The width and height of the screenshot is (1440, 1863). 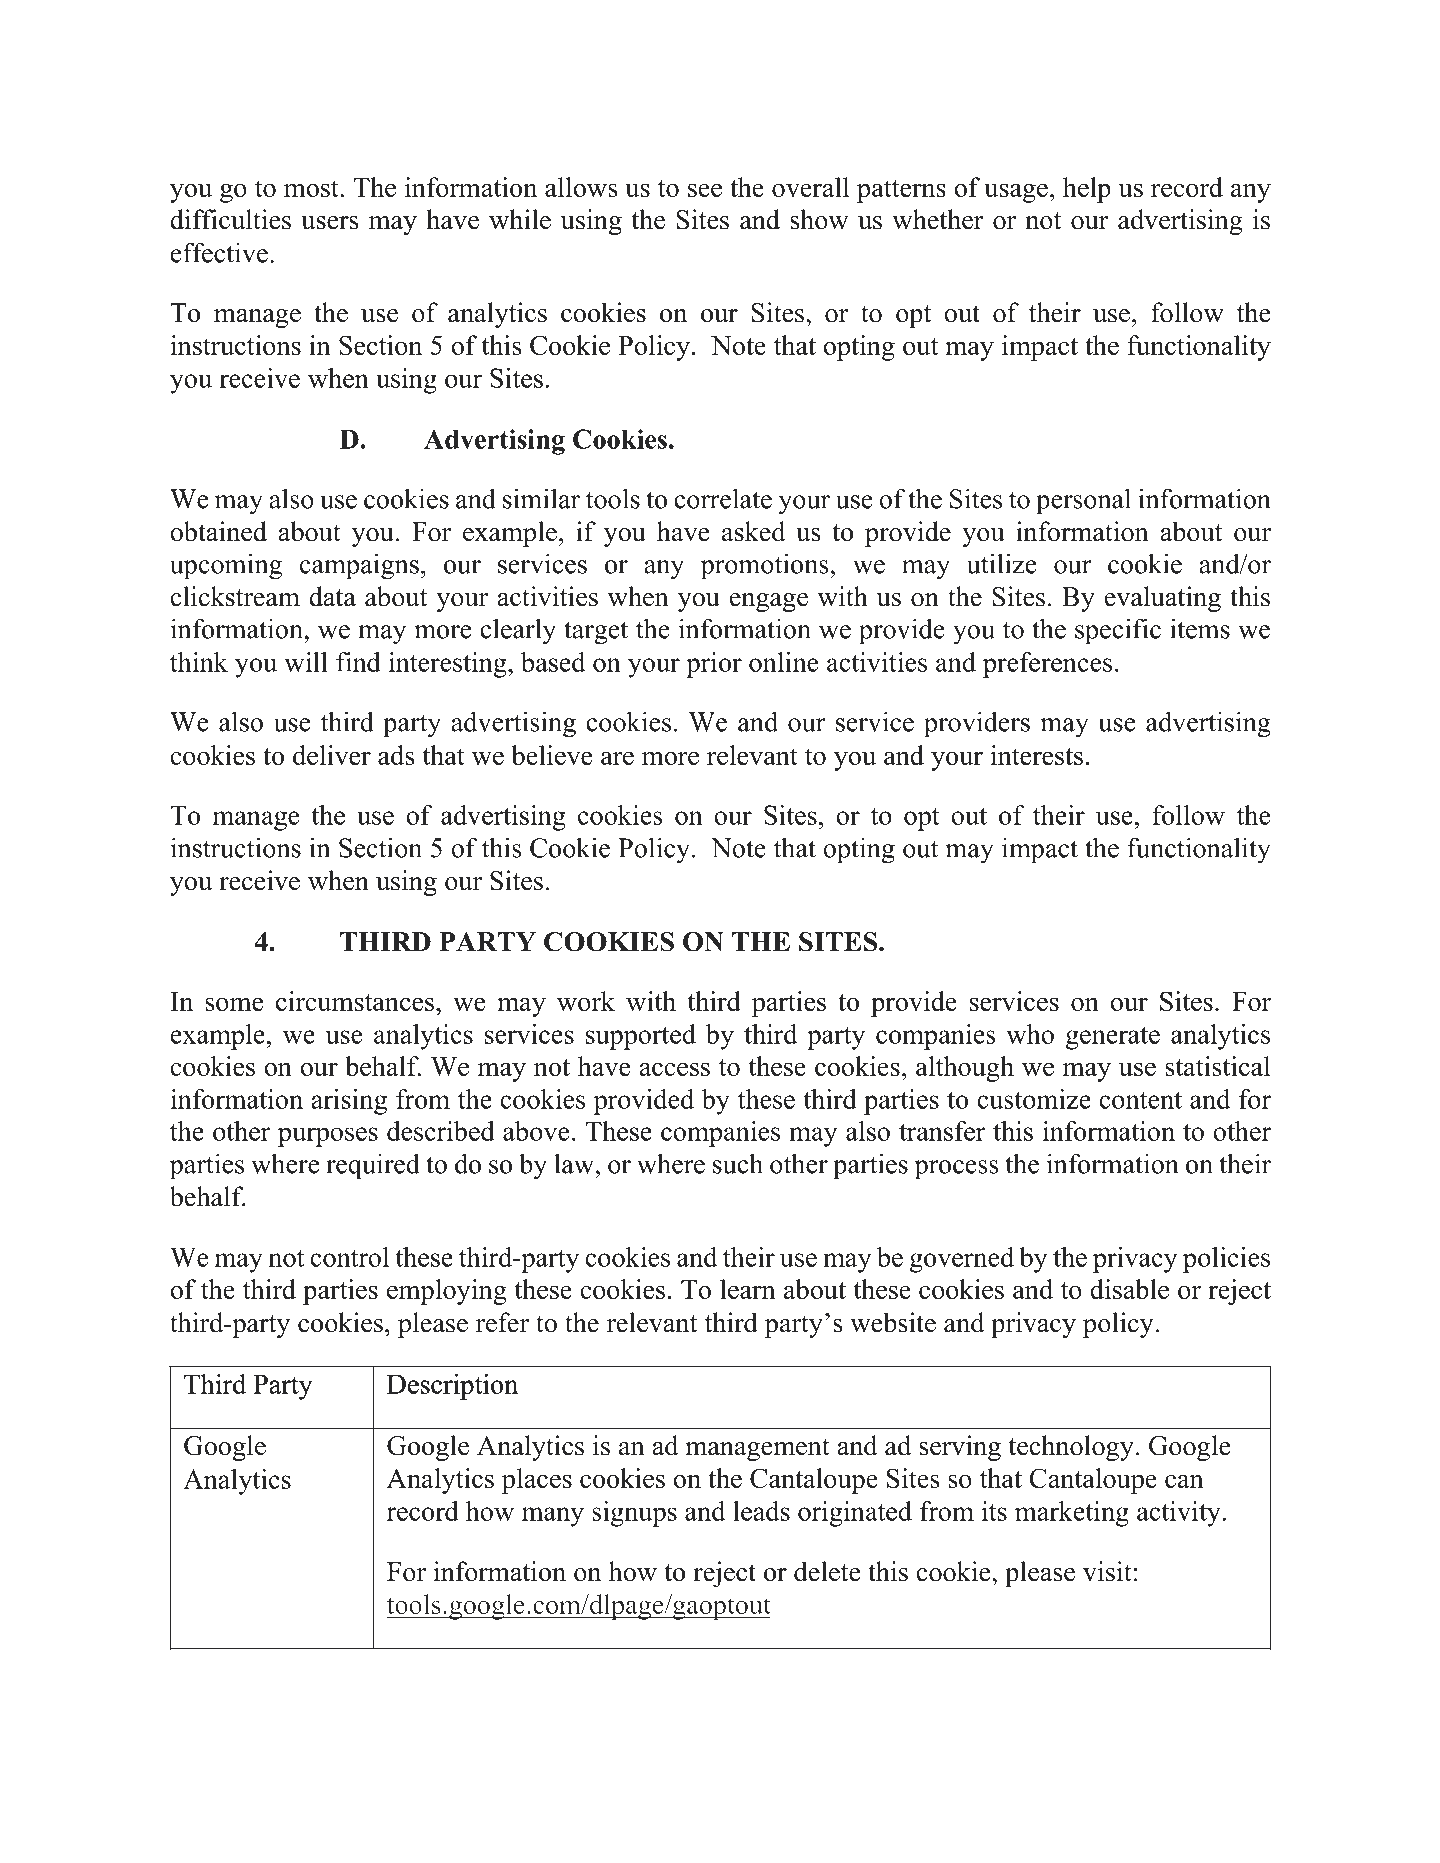 What do you see at coordinates (1140, 1100) in the screenshot?
I see `content` at bounding box center [1140, 1100].
